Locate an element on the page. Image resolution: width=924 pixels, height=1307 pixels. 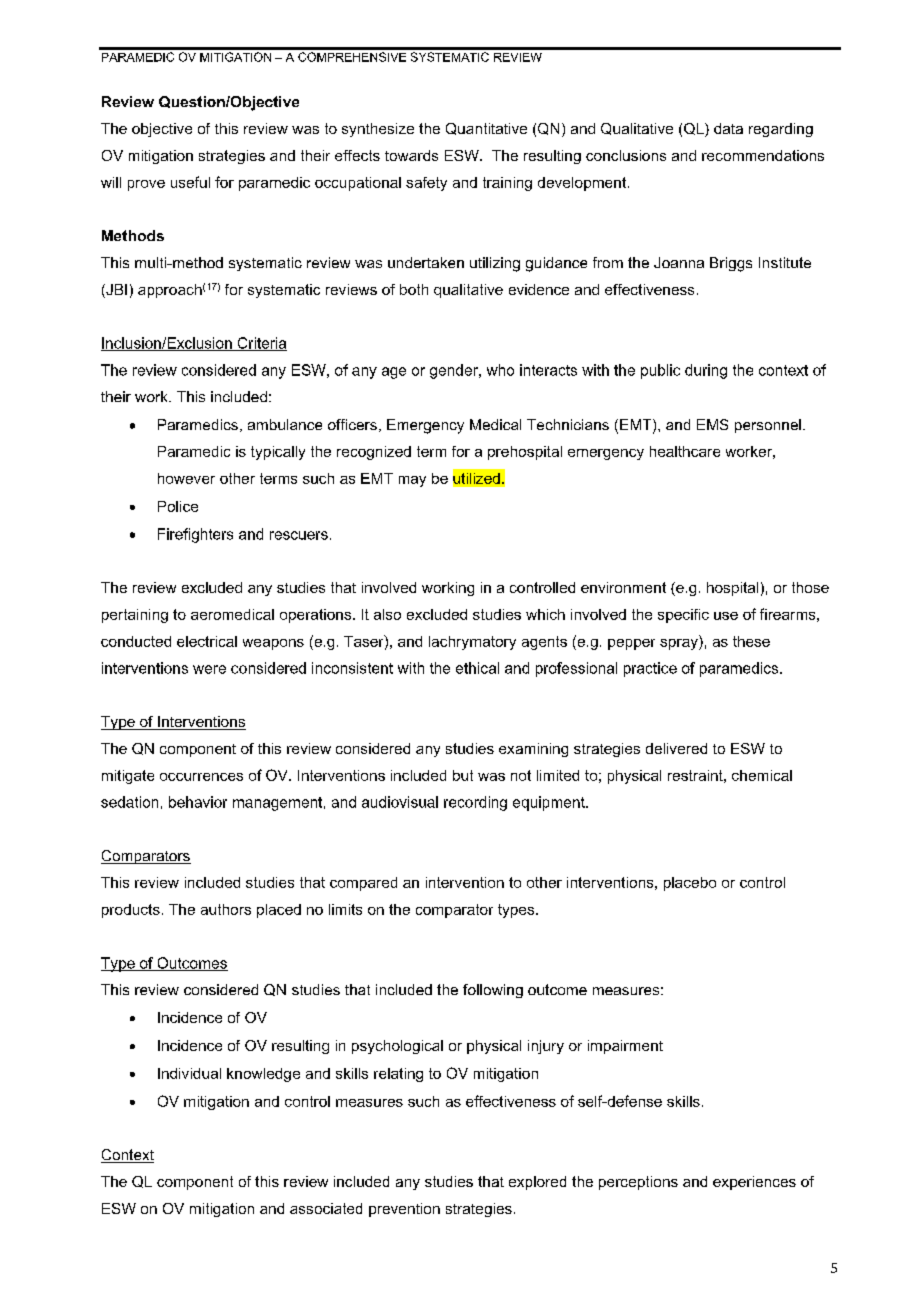
who is located at coordinates (500, 370).
